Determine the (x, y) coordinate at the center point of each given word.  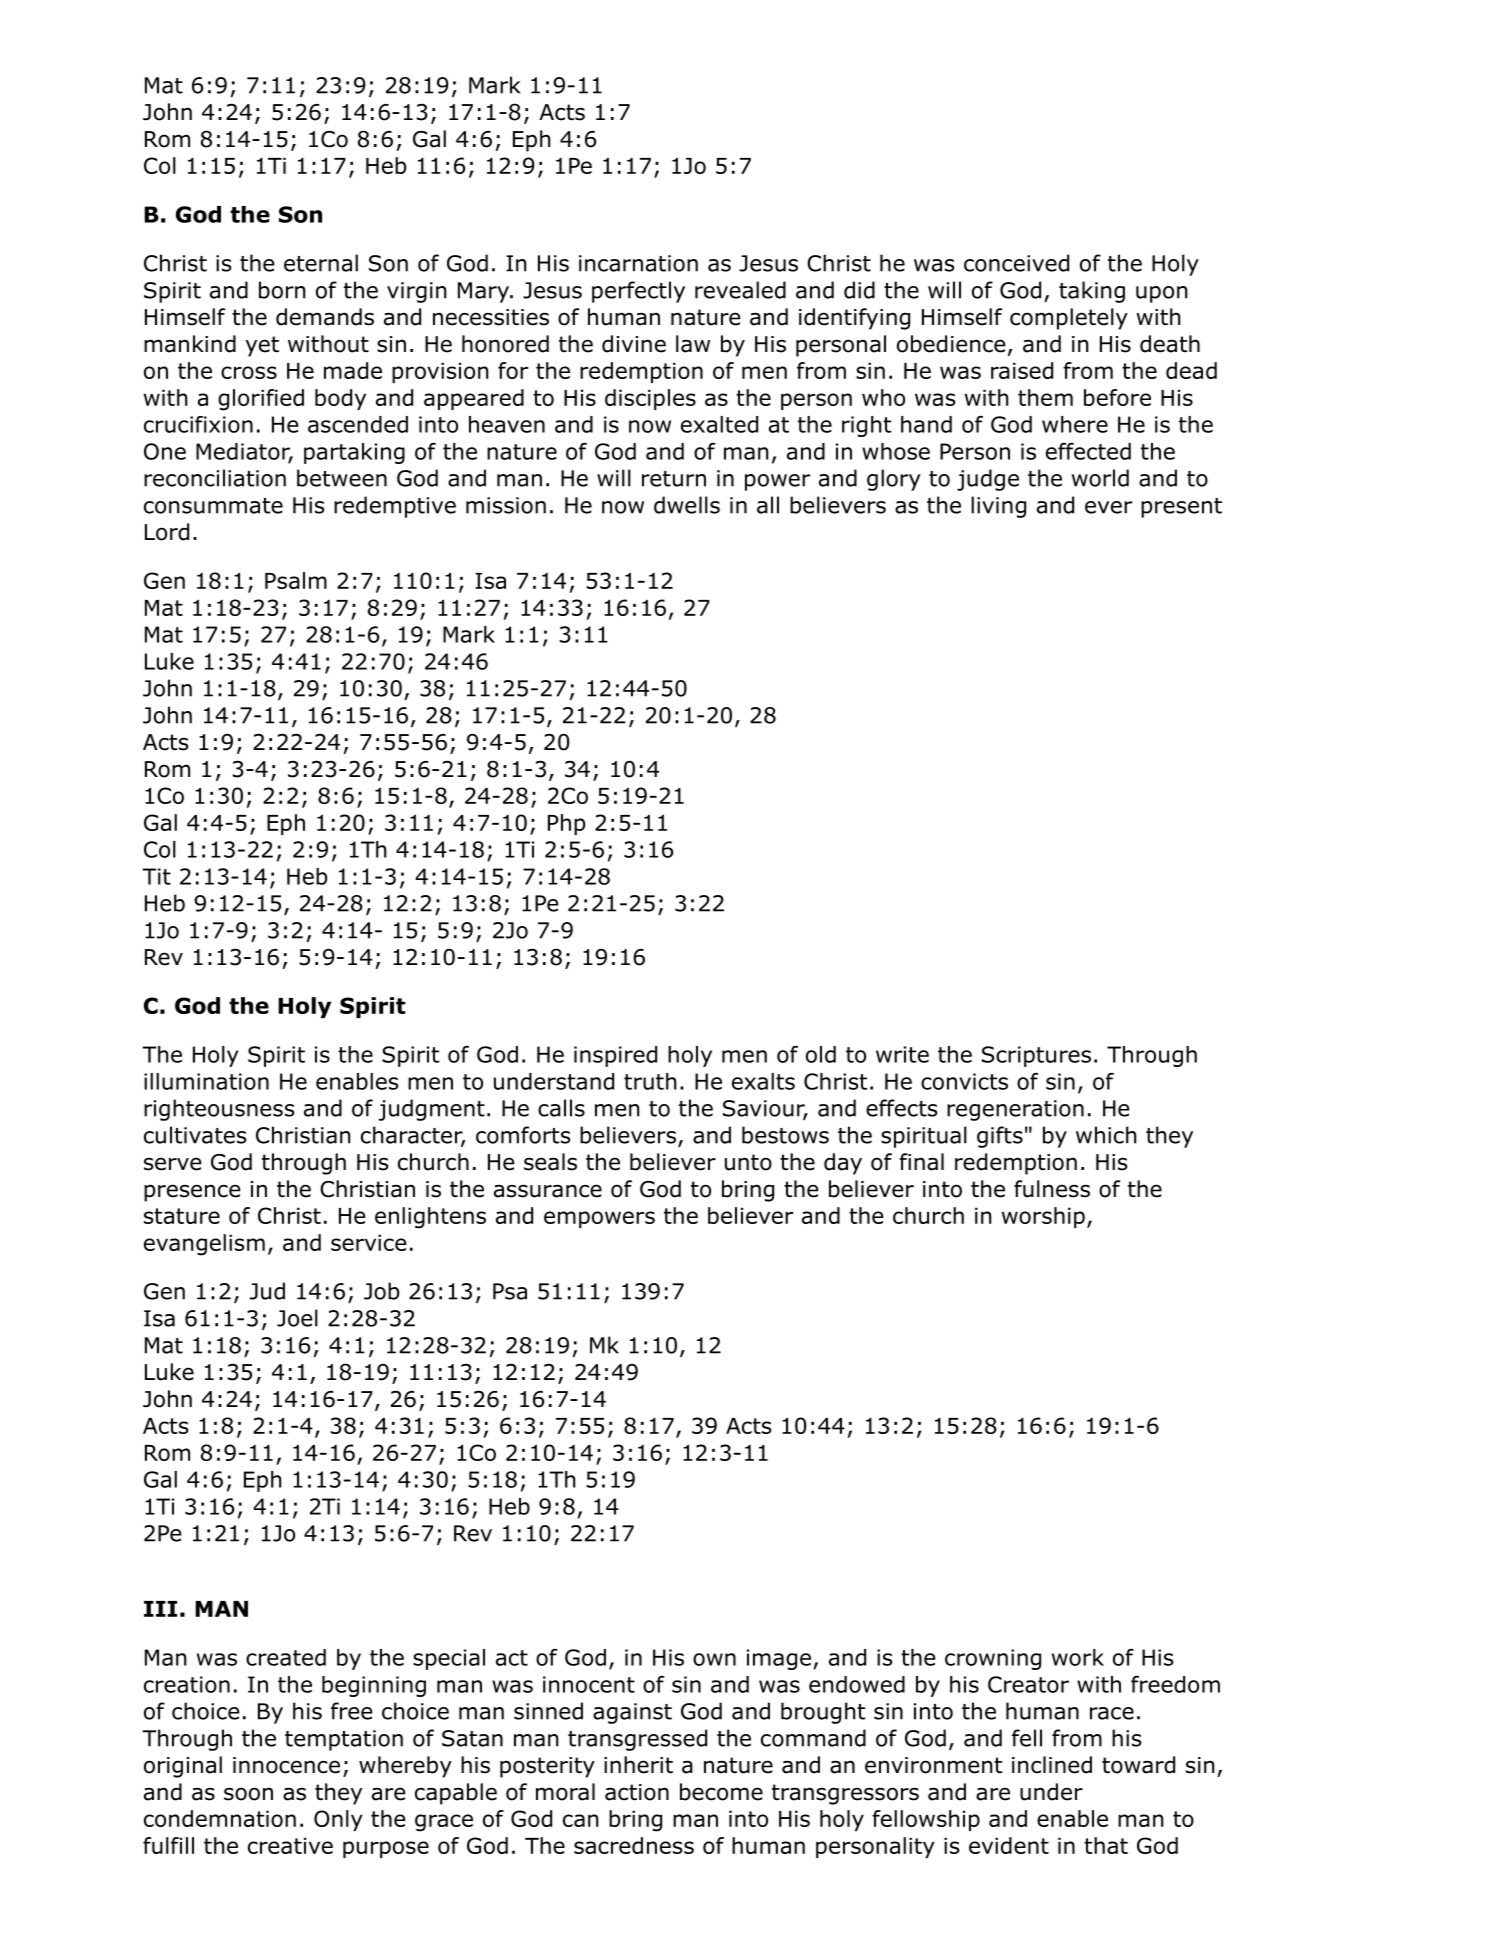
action (637, 1792)
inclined (1052, 1765)
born (282, 290)
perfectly (638, 292)
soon (248, 1794)
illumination (206, 1081)
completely (1069, 319)
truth (650, 1081)
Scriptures (1036, 1056)
